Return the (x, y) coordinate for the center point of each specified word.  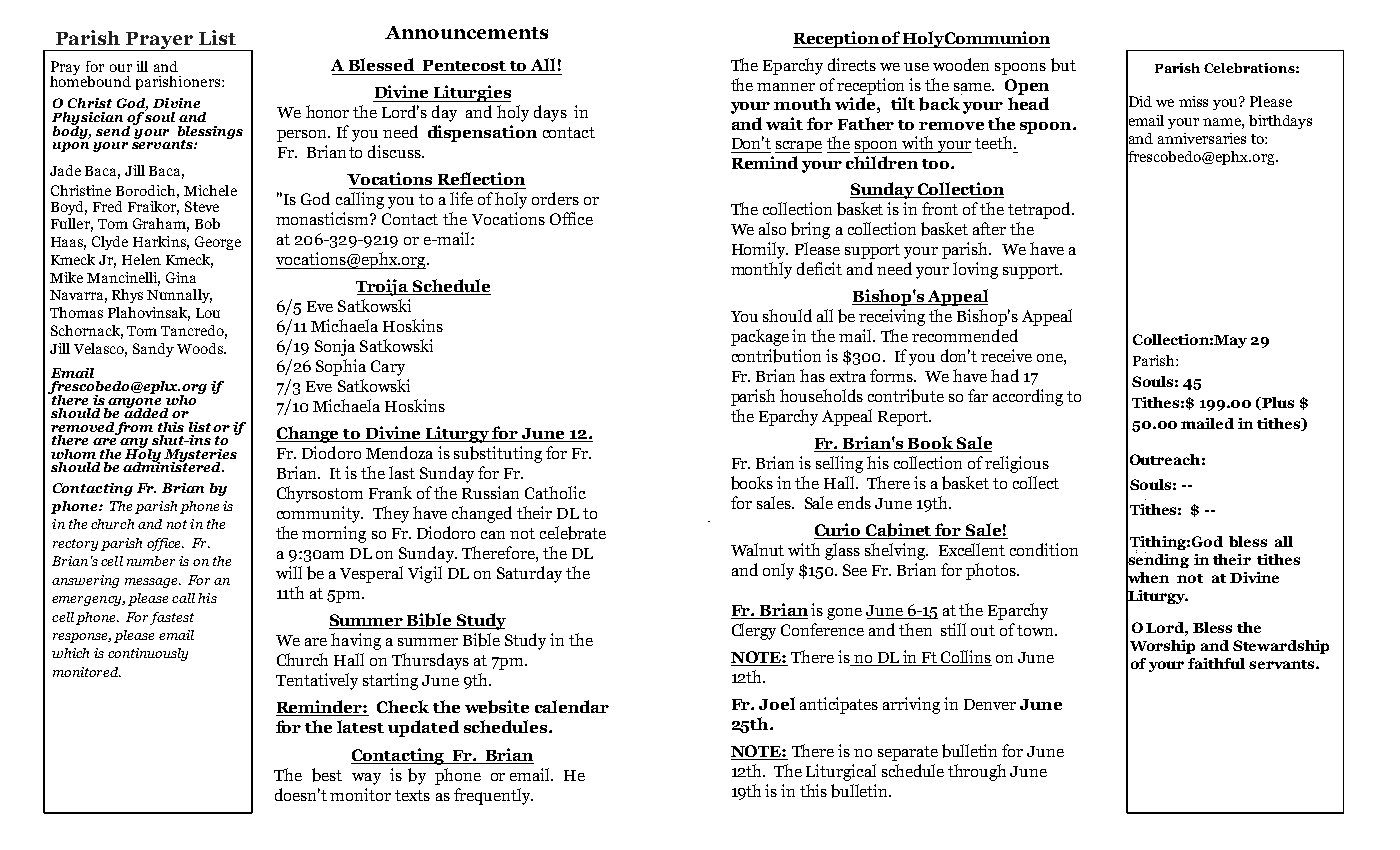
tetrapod (1040, 210)
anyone (135, 404)
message (152, 583)
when (1147, 577)
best (327, 775)
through (977, 772)
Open (1027, 87)
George (218, 243)
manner (786, 87)
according (1028, 397)
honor (327, 111)
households (821, 395)
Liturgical (841, 772)
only (778, 571)
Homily (760, 250)
